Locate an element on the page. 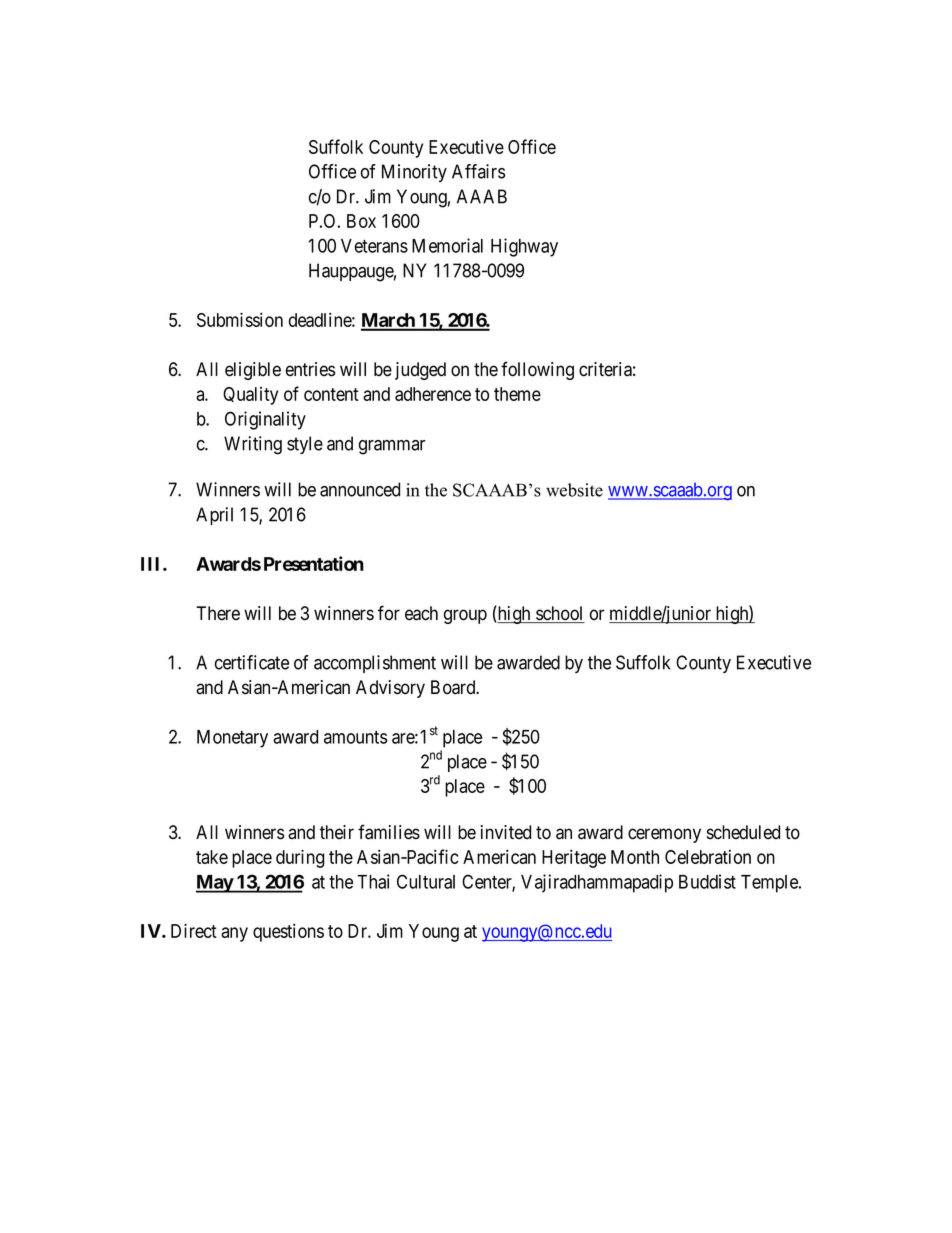 Image resolution: width=952 pixels, height=1233 pixels. Memorial is located at coordinates (447, 245).
